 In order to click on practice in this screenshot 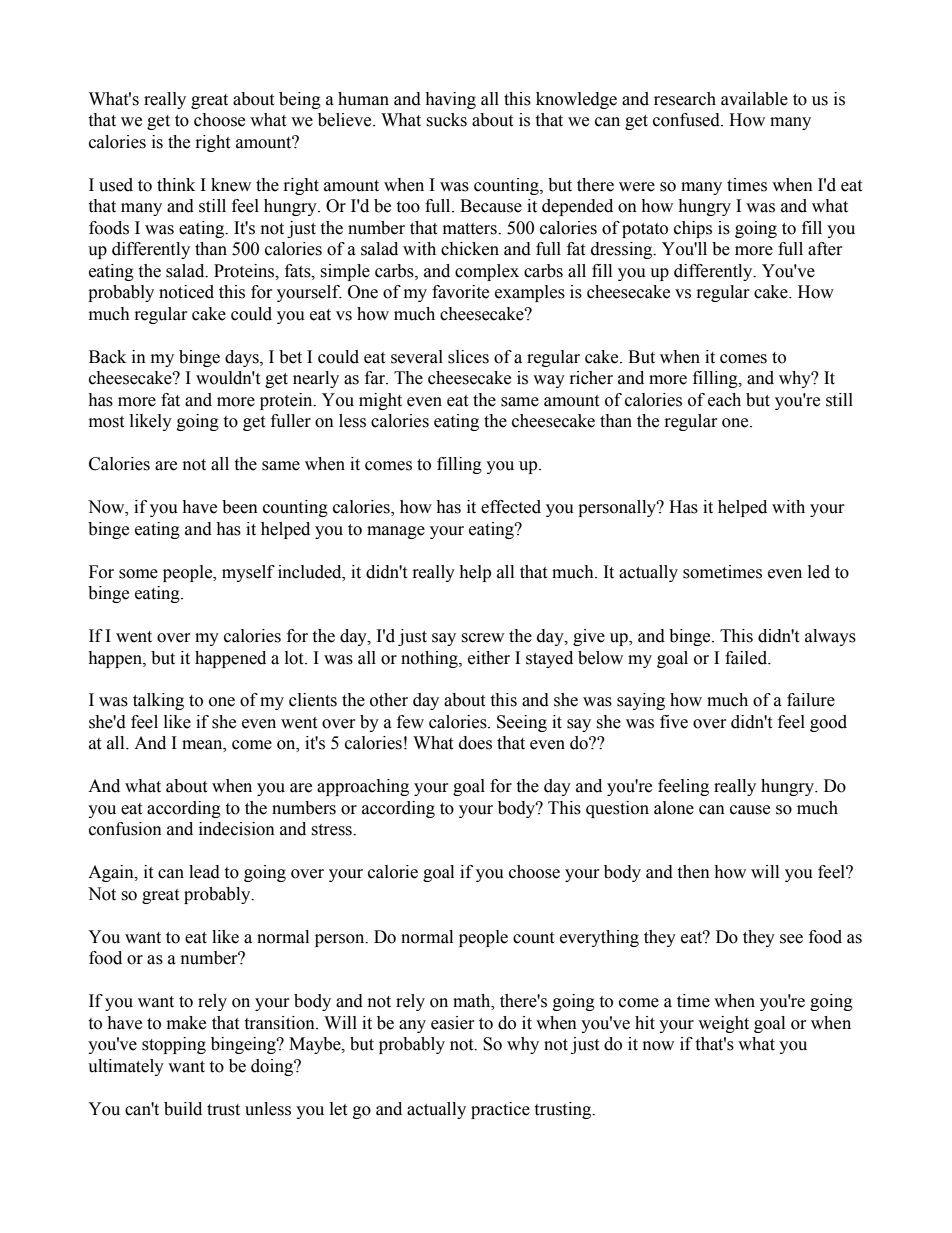, I will do `click(500, 1110)`.
